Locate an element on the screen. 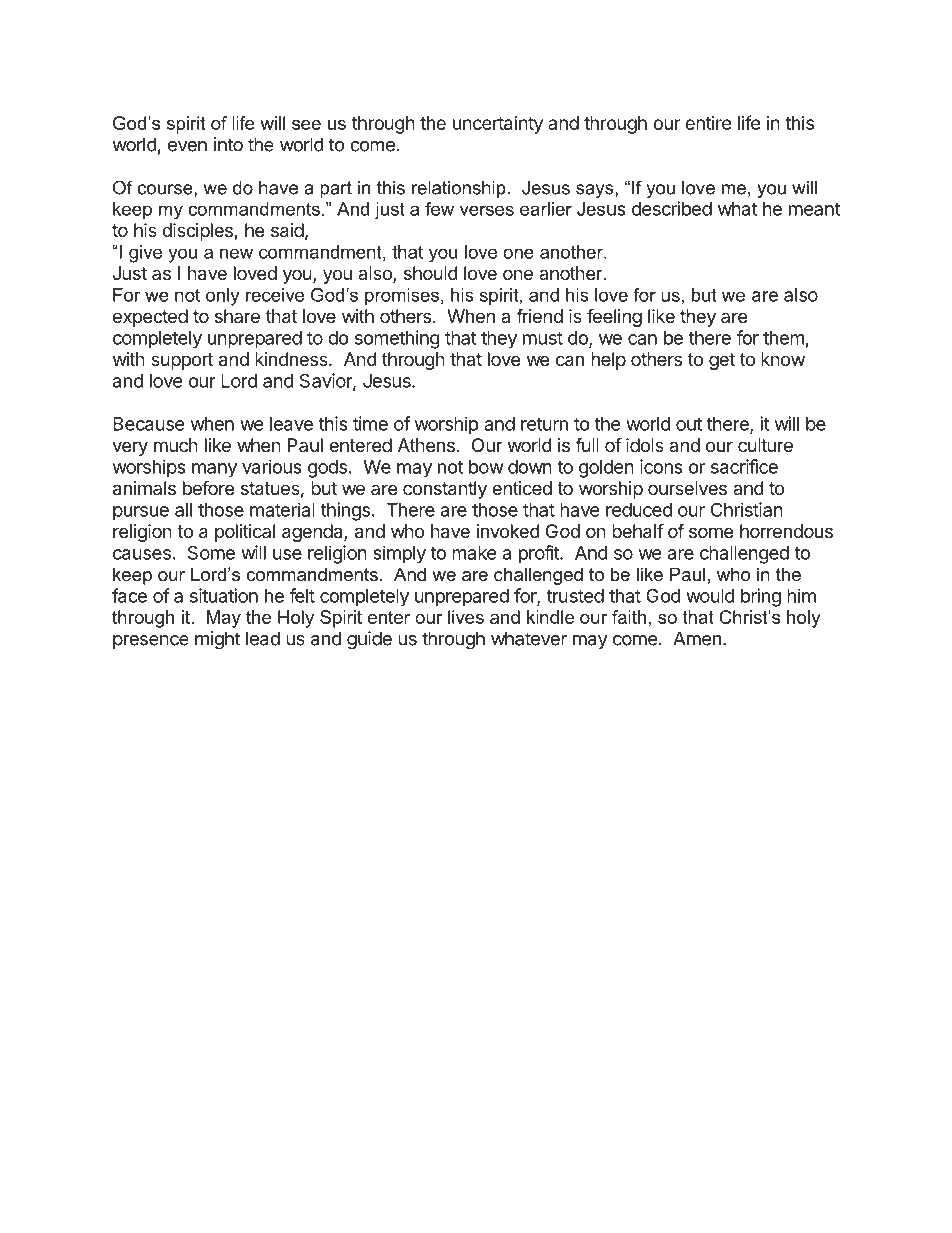 The height and width of the screenshot is (1233, 952). might is located at coordinates (217, 640).
